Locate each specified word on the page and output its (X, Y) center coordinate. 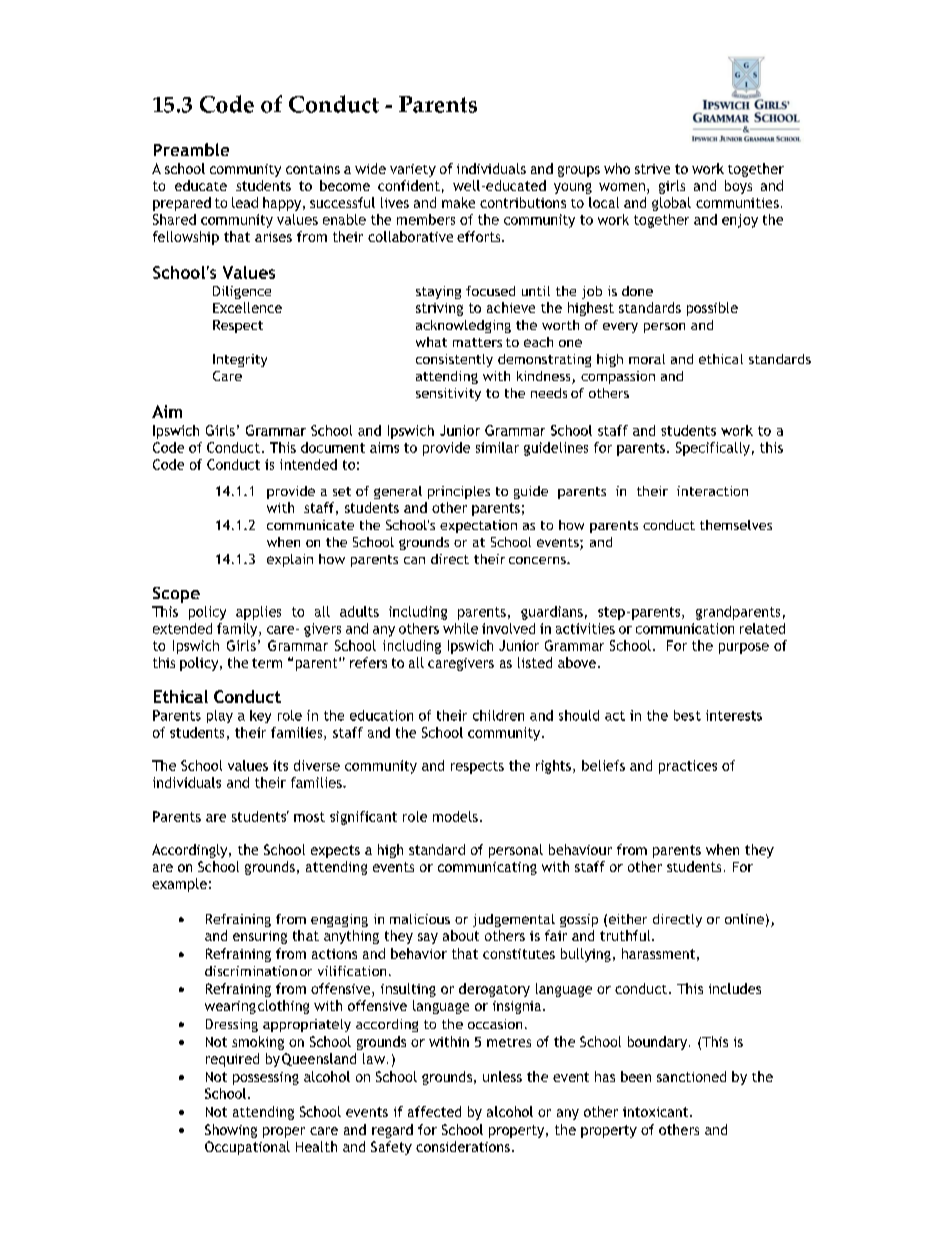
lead (245, 202)
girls (672, 187)
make (458, 202)
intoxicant (657, 1112)
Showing (231, 1131)
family (238, 630)
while (460, 628)
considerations (463, 1146)
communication (685, 628)
